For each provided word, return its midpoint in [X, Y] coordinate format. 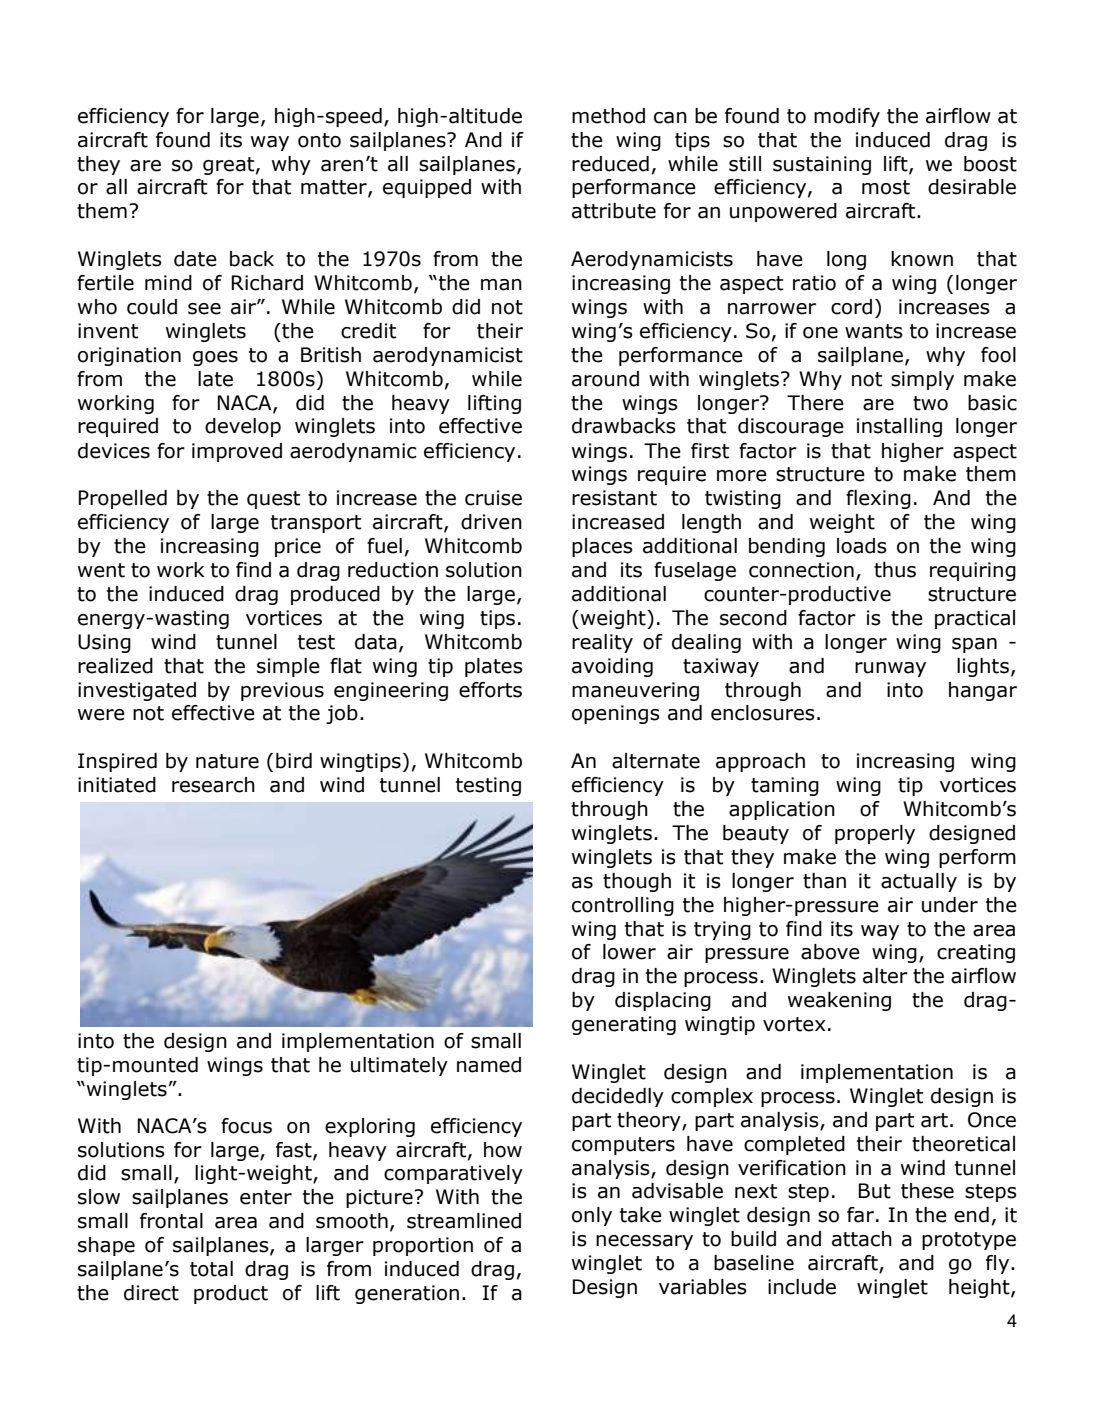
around [605, 379]
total [211, 1269]
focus [246, 1126]
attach [862, 1239]
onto [319, 140]
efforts [490, 690]
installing [899, 427]
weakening [839, 1001]
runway [890, 669]
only [592, 1216]
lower [629, 952]
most [886, 187]
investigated [137, 691]
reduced [610, 164]
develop [243, 427]
